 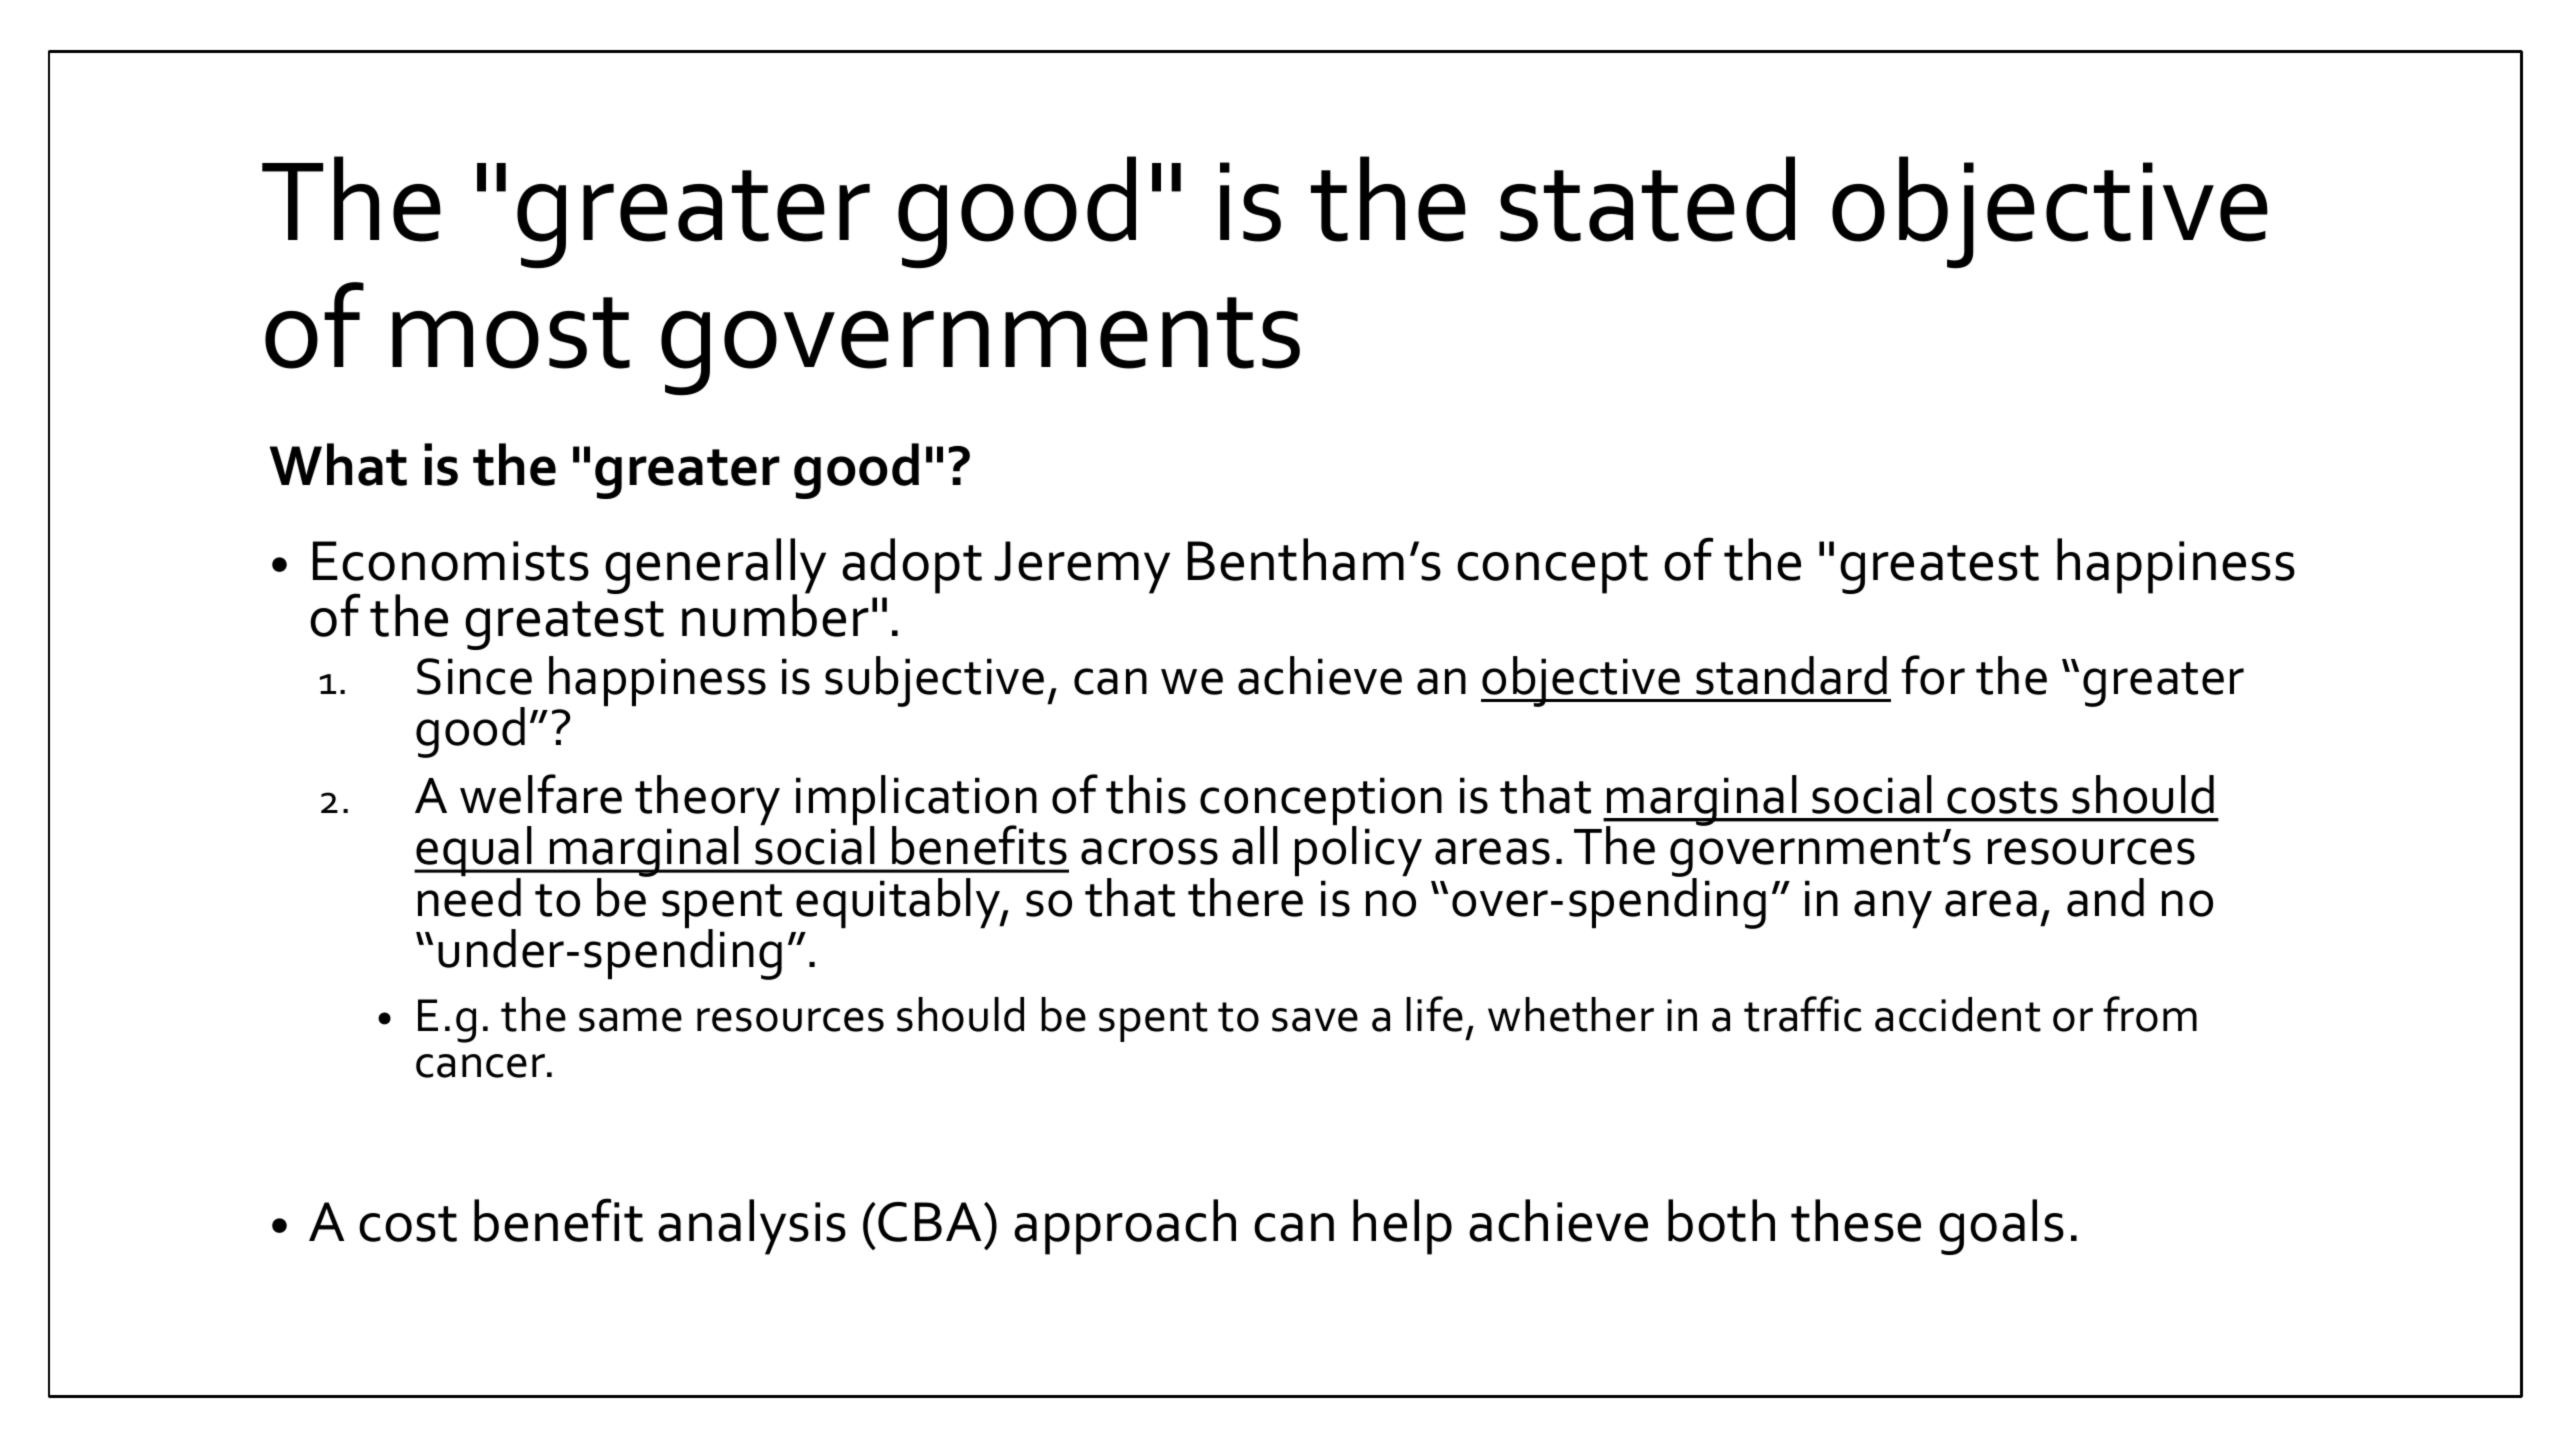 I want to click on Jeremy, so click(x=1082, y=567).
